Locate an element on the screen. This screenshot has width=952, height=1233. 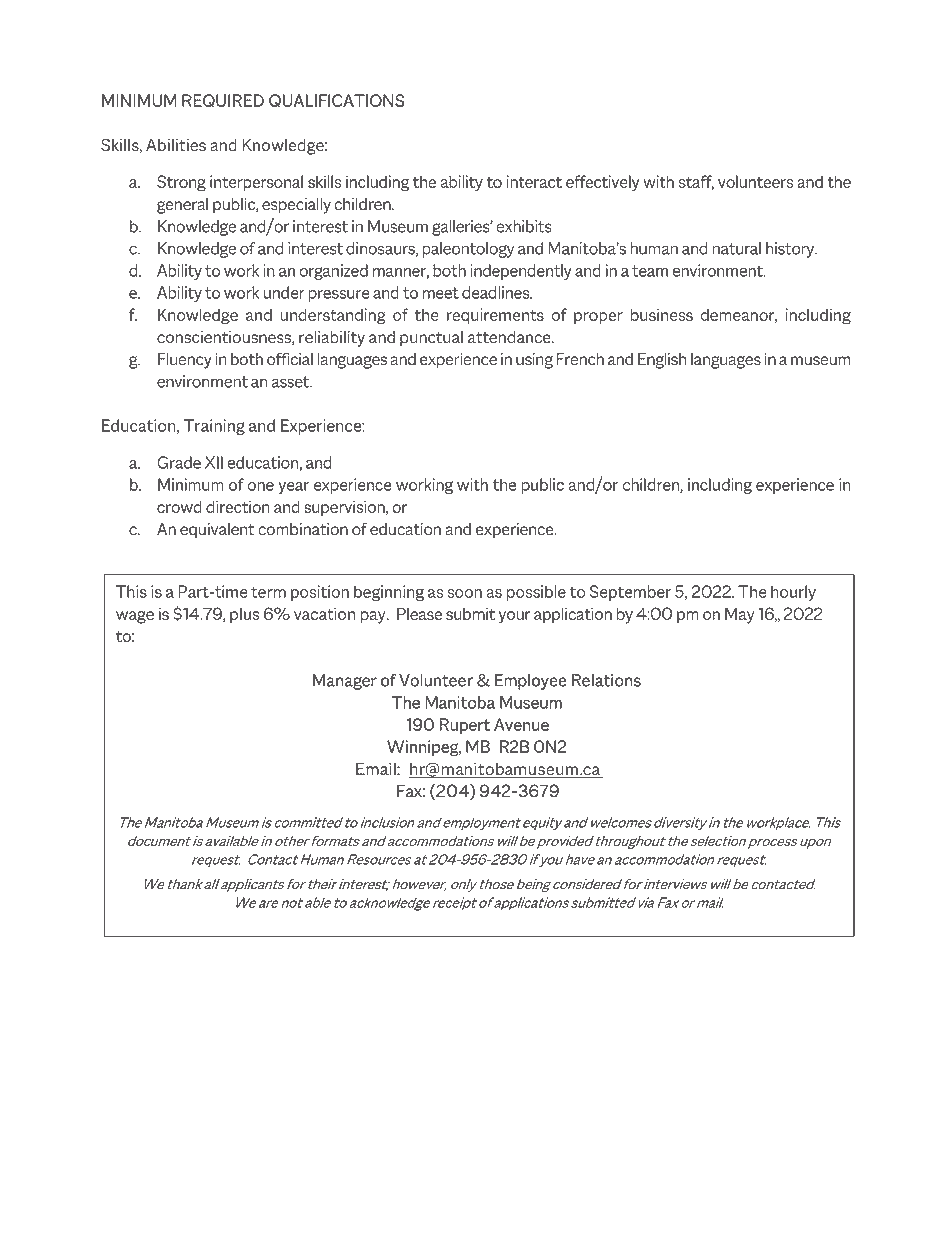
supervision is located at coordinates (345, 508).
